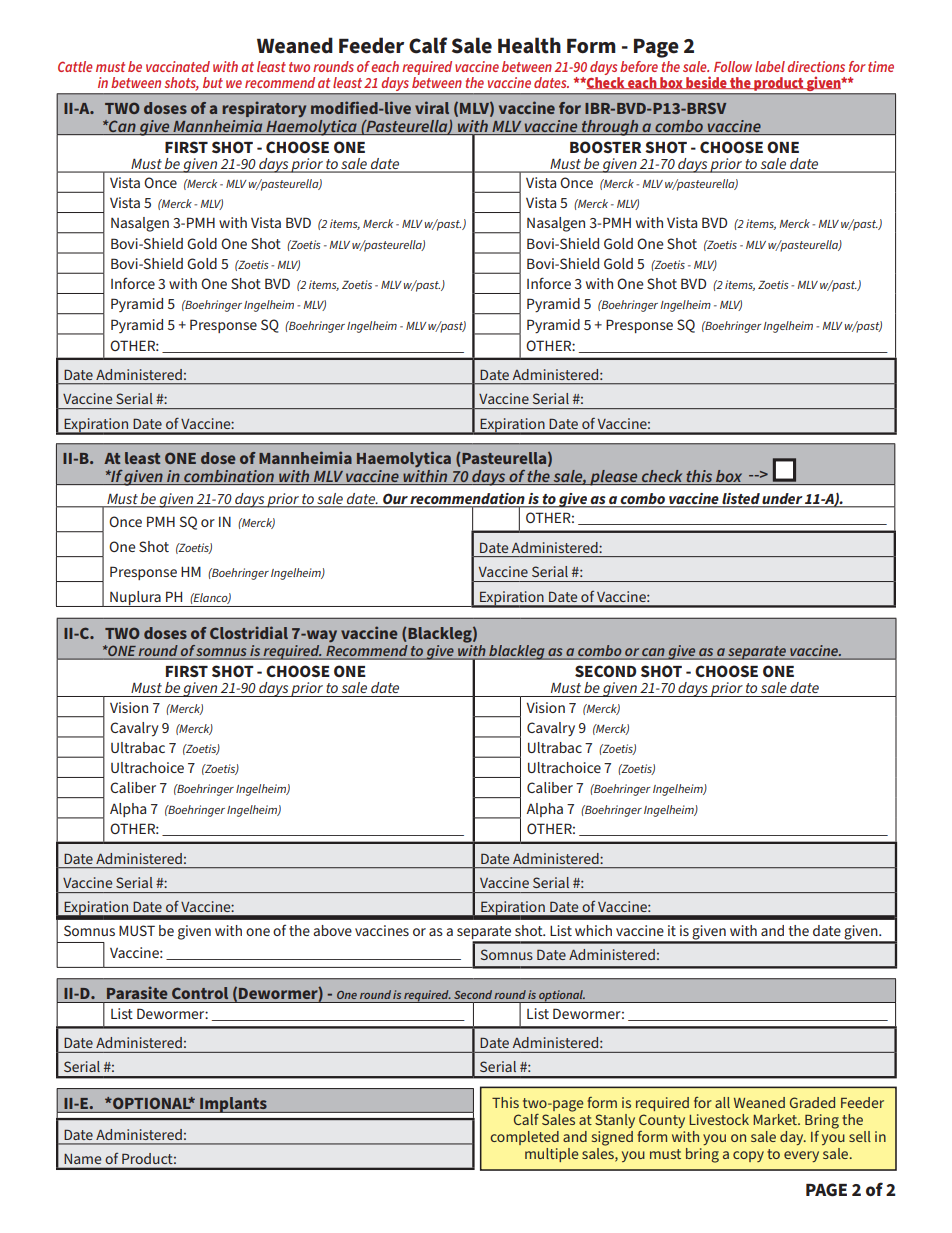  Describe the element at coordinates (178, 66) in the image. I see `vaccinated` at that location.
